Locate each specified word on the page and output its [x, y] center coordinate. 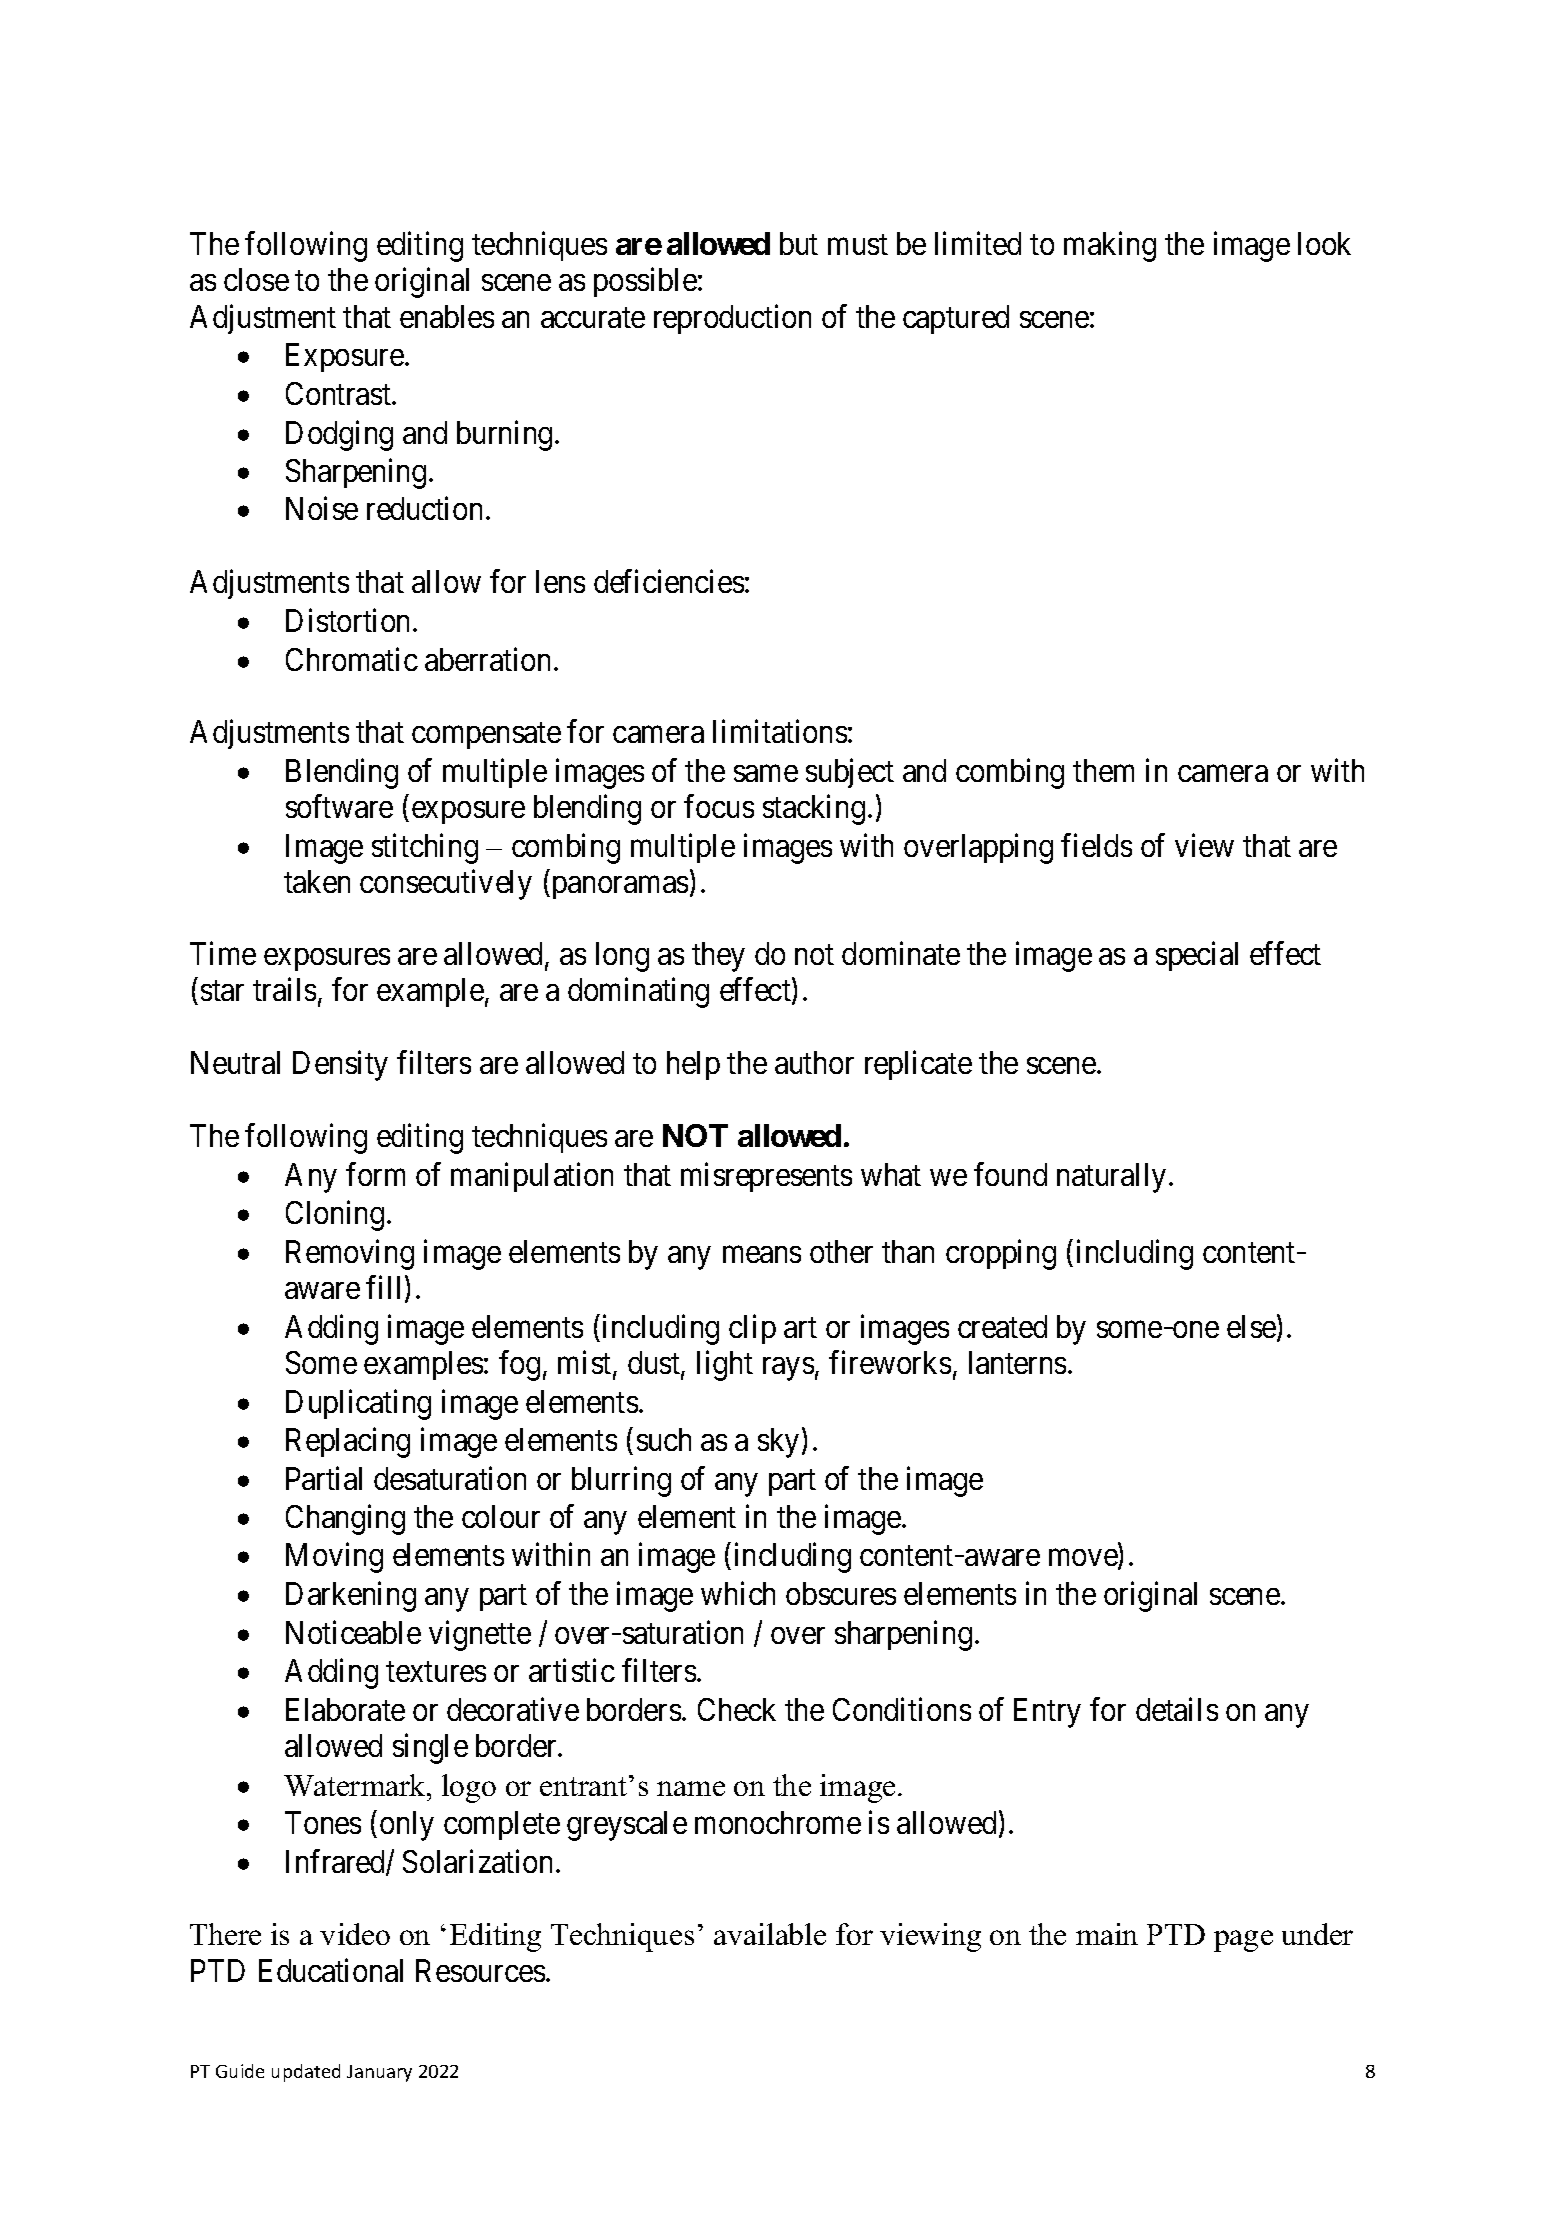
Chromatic [352, 659]
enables [447, 316]
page [1243, 1941]
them [1103, 770]
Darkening [351, 1597]
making [1110, 246]
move [1084, 1560]
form [375, 1174]
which [738, 1593]
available [770, 1934]
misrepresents [766, 1177]
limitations [780, 731]
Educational [331, 1970]
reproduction [732, 319]
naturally [1111, 1178]
